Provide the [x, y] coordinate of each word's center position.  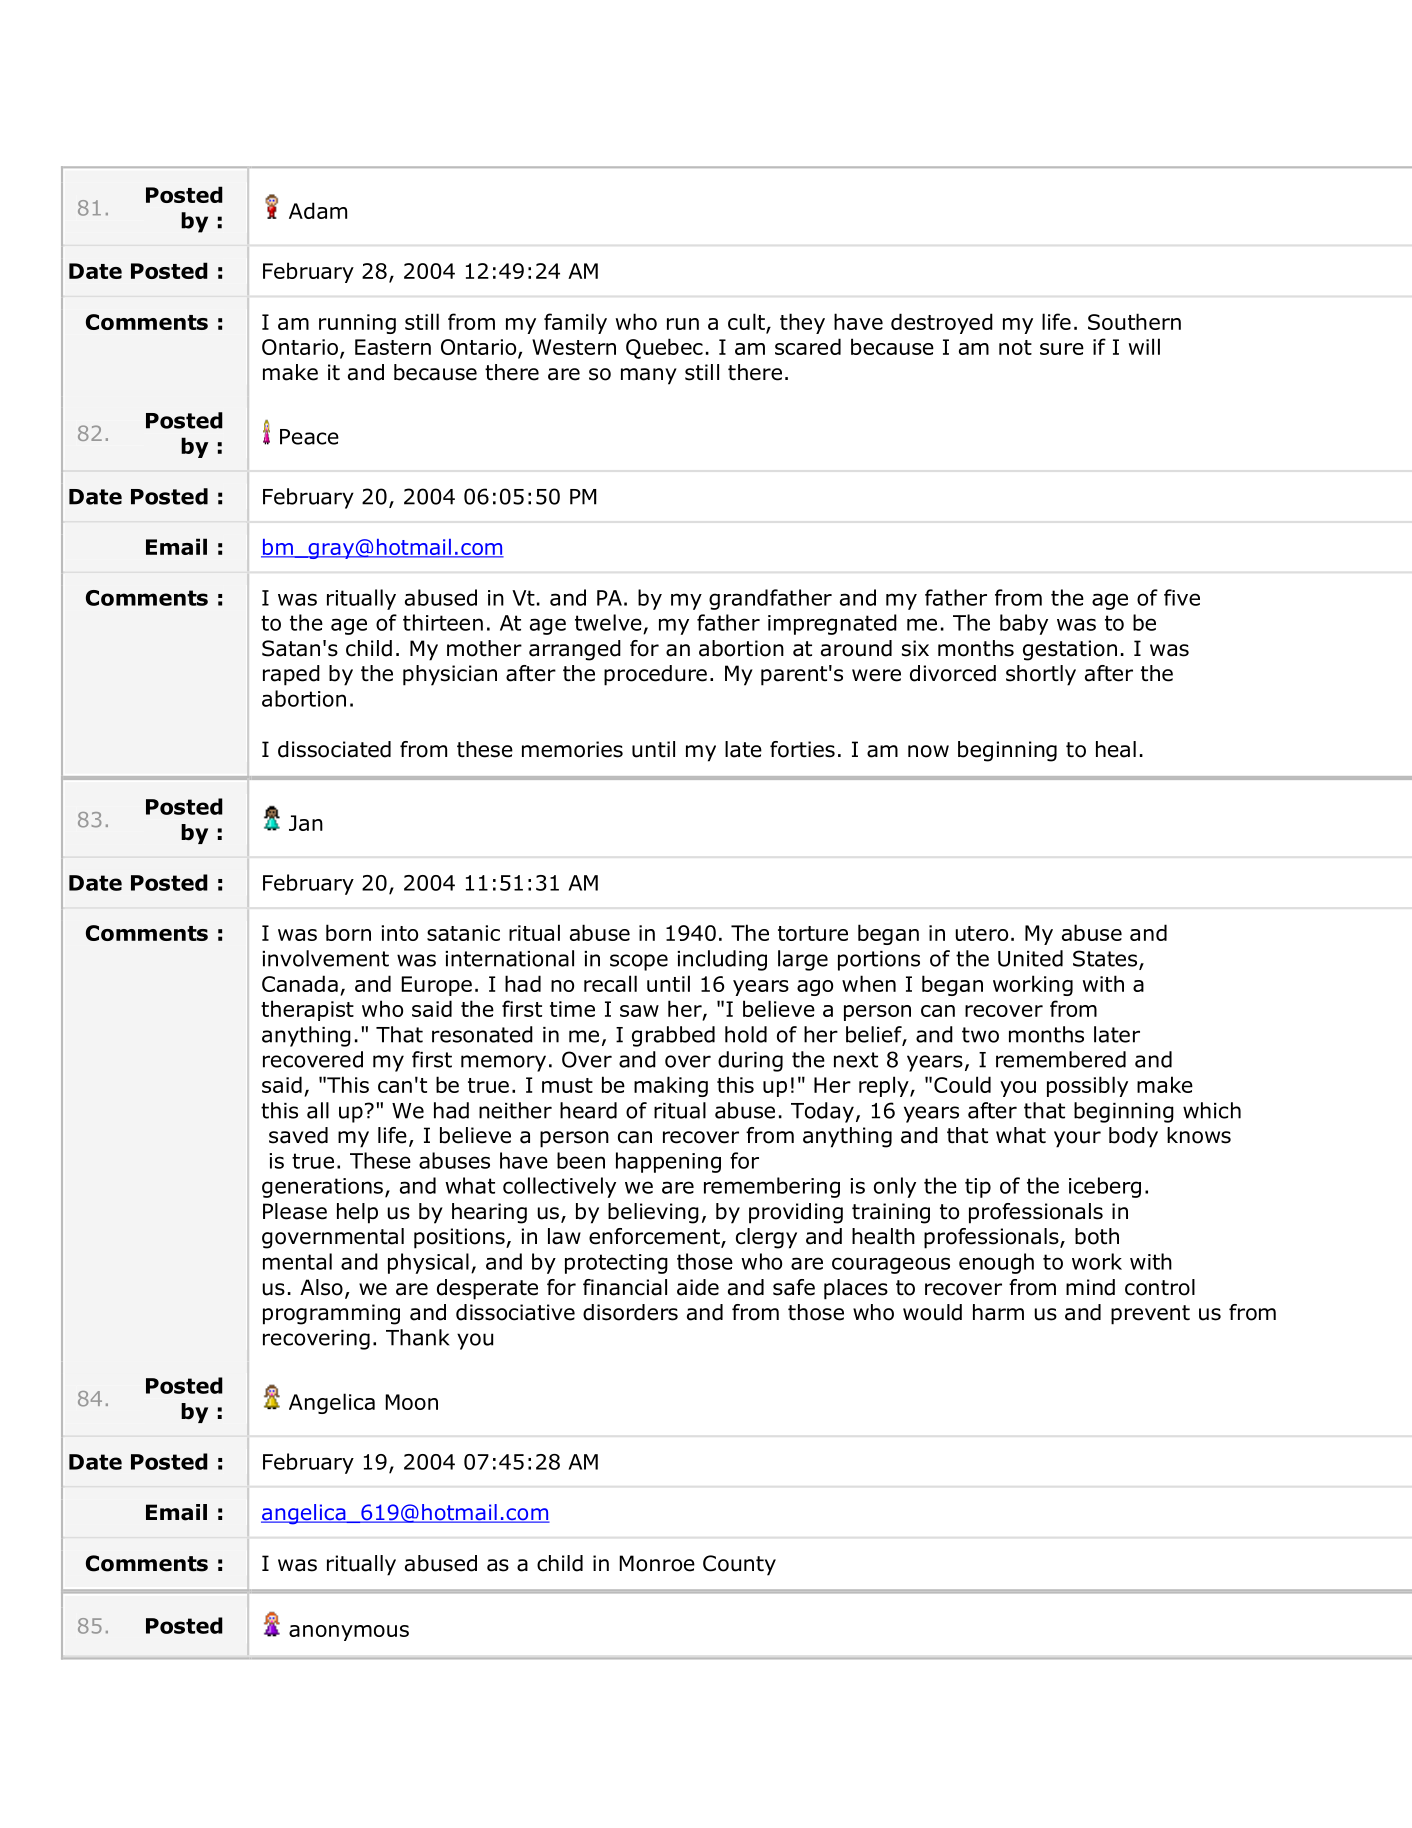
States [1106, 959]
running [357, 324]
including [722, 960]
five [1182, 597]
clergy [766, 1238]
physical [428, 1263]
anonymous [349, 1633]
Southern [1134, 321]
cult [747, 322]
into [399, 933]
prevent [1150, 1315]
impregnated [832, 624]
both [1097, 1236]
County [739, 1565]
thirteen [443, 622]
